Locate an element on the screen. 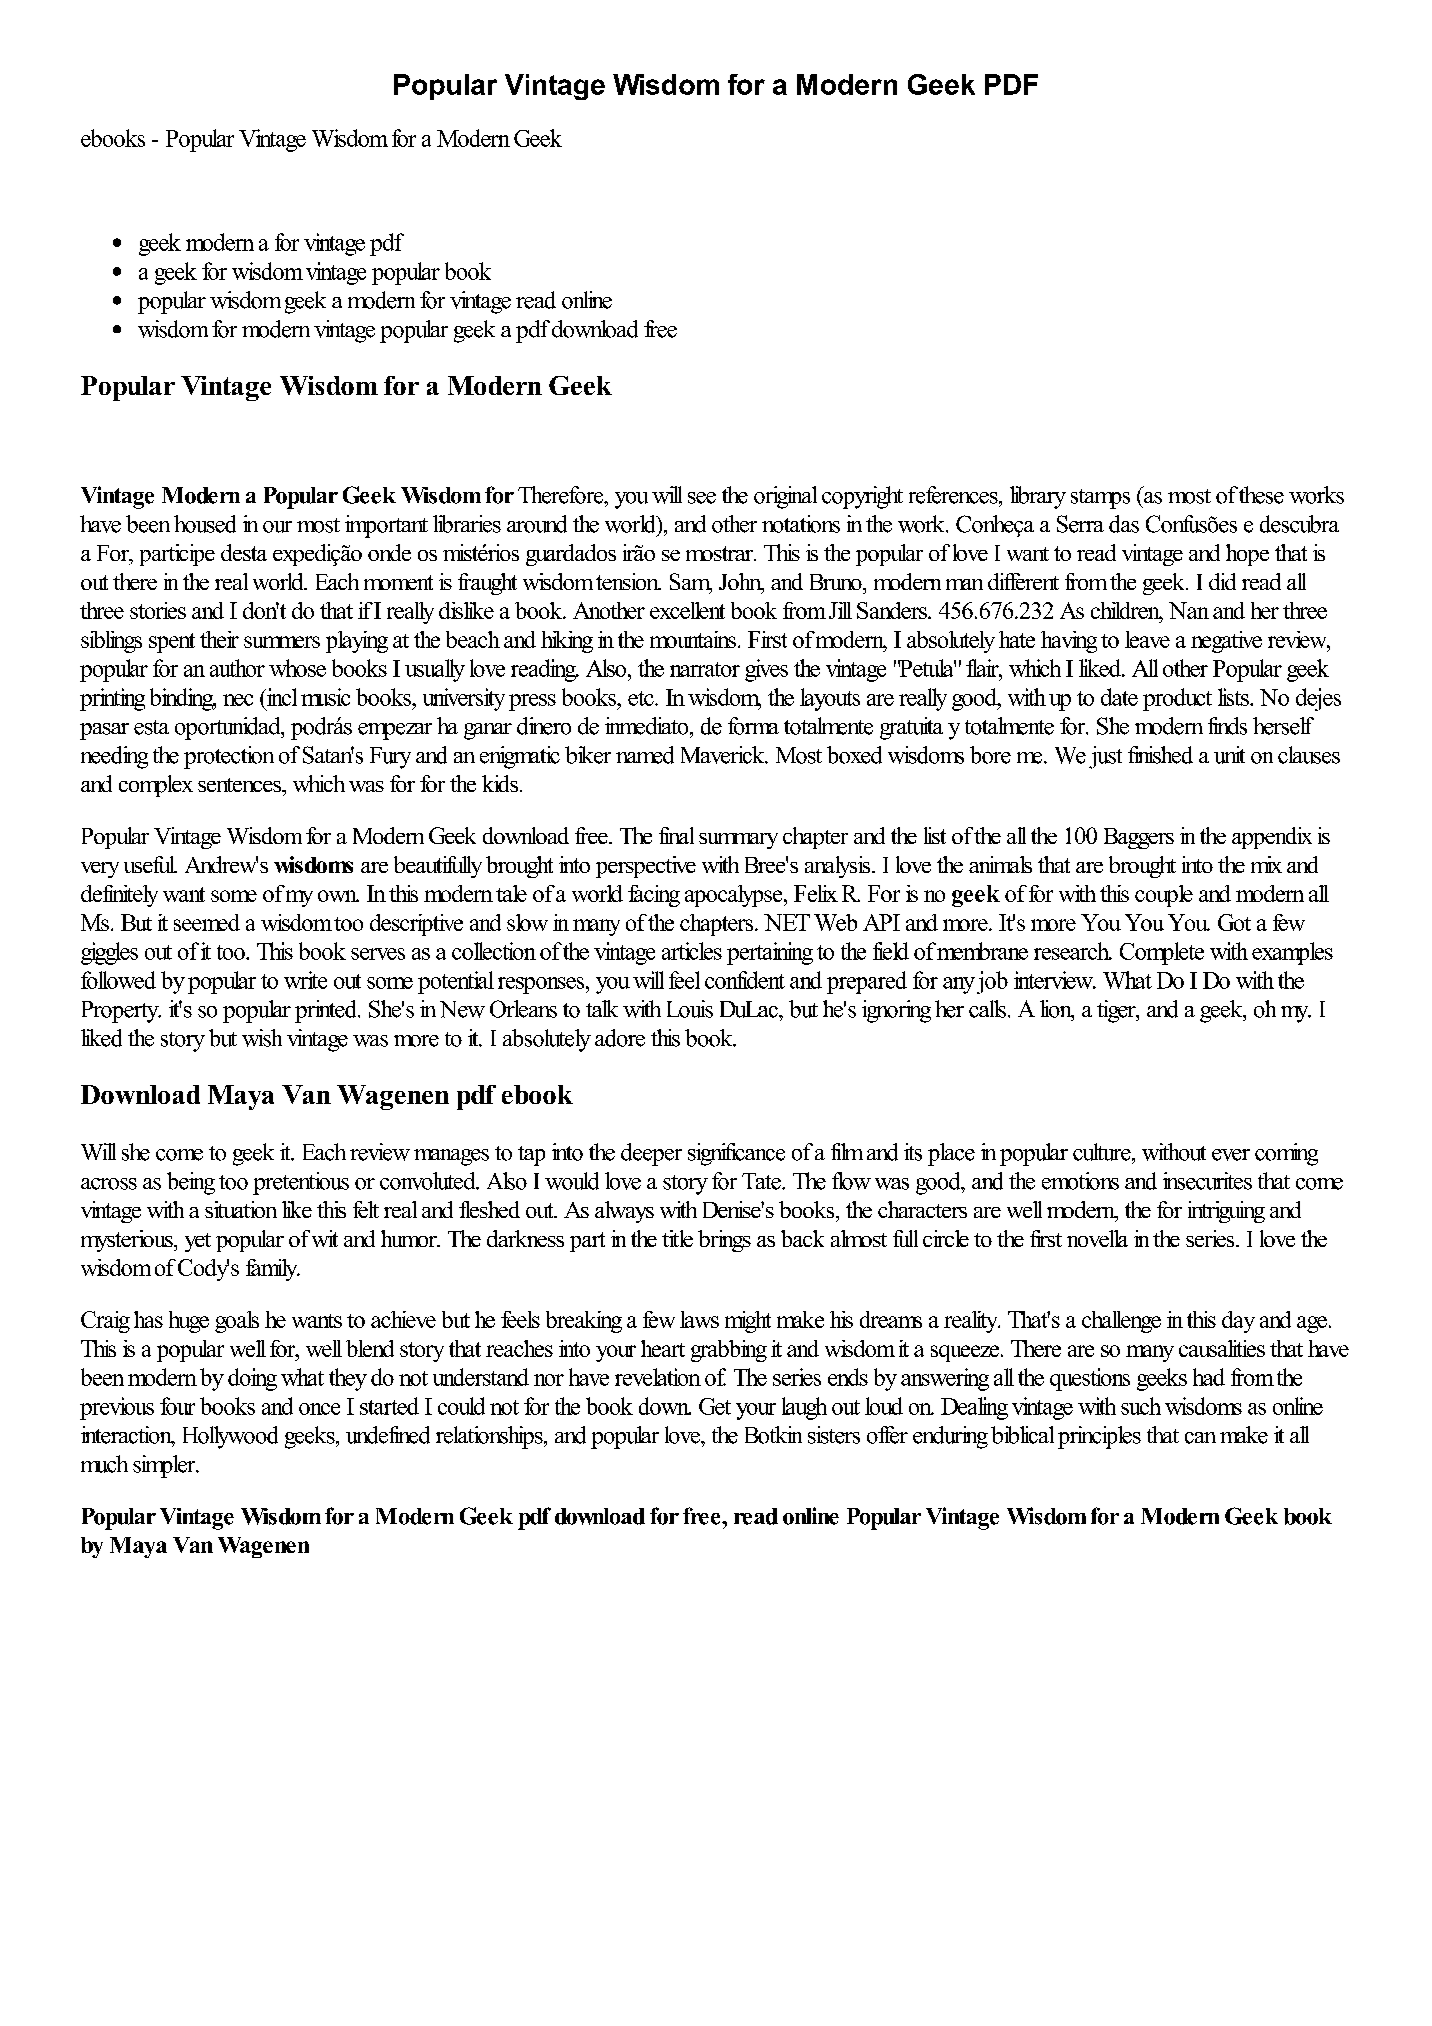 Image resolution: width=1432 pixels, height=2026 pixels. pertaining is located at coordinates (770, 953).
